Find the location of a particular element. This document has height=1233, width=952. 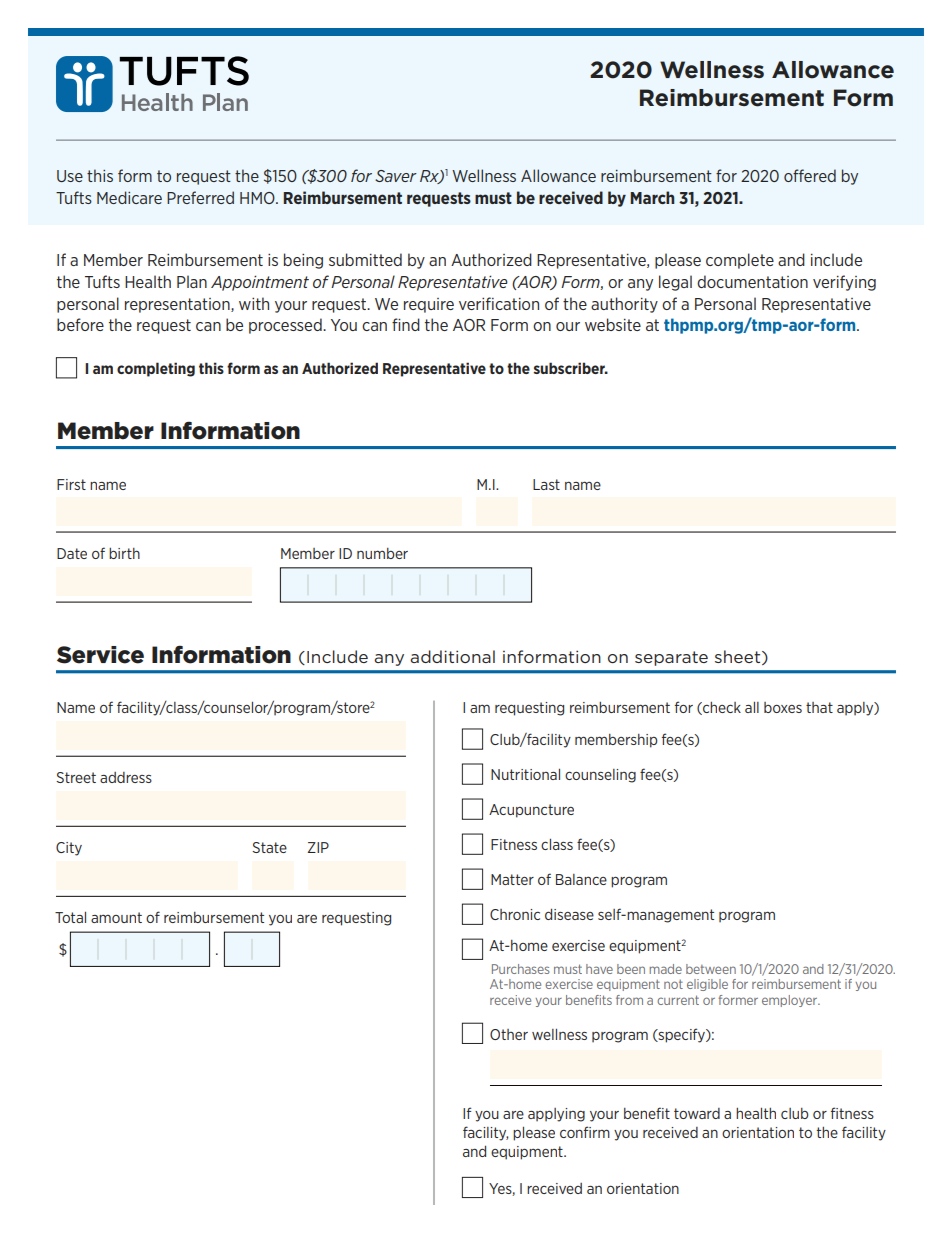

Medicare is located at coordinates (129, 197).
